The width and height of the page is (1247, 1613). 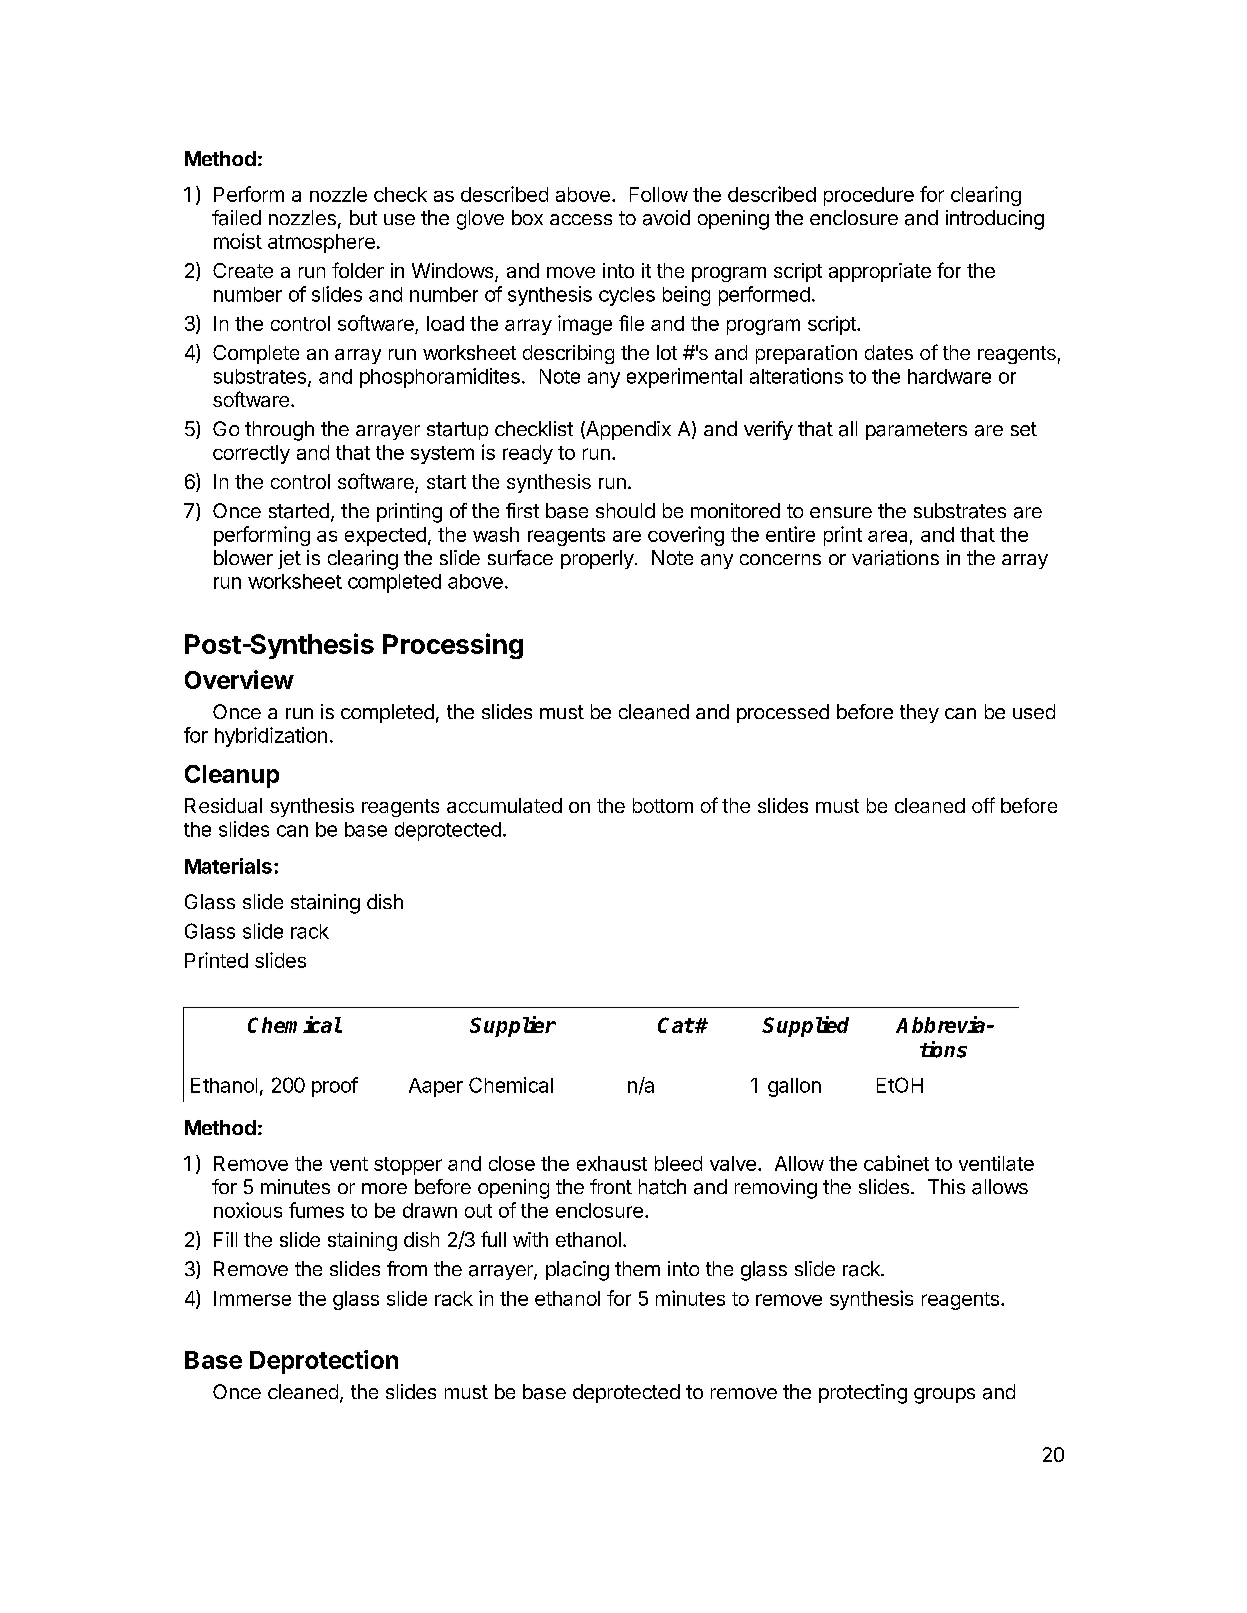 What do you see at coordinates (252, 1298) in the page?
I see `Immerse` at bounding box center [252, 1298].
